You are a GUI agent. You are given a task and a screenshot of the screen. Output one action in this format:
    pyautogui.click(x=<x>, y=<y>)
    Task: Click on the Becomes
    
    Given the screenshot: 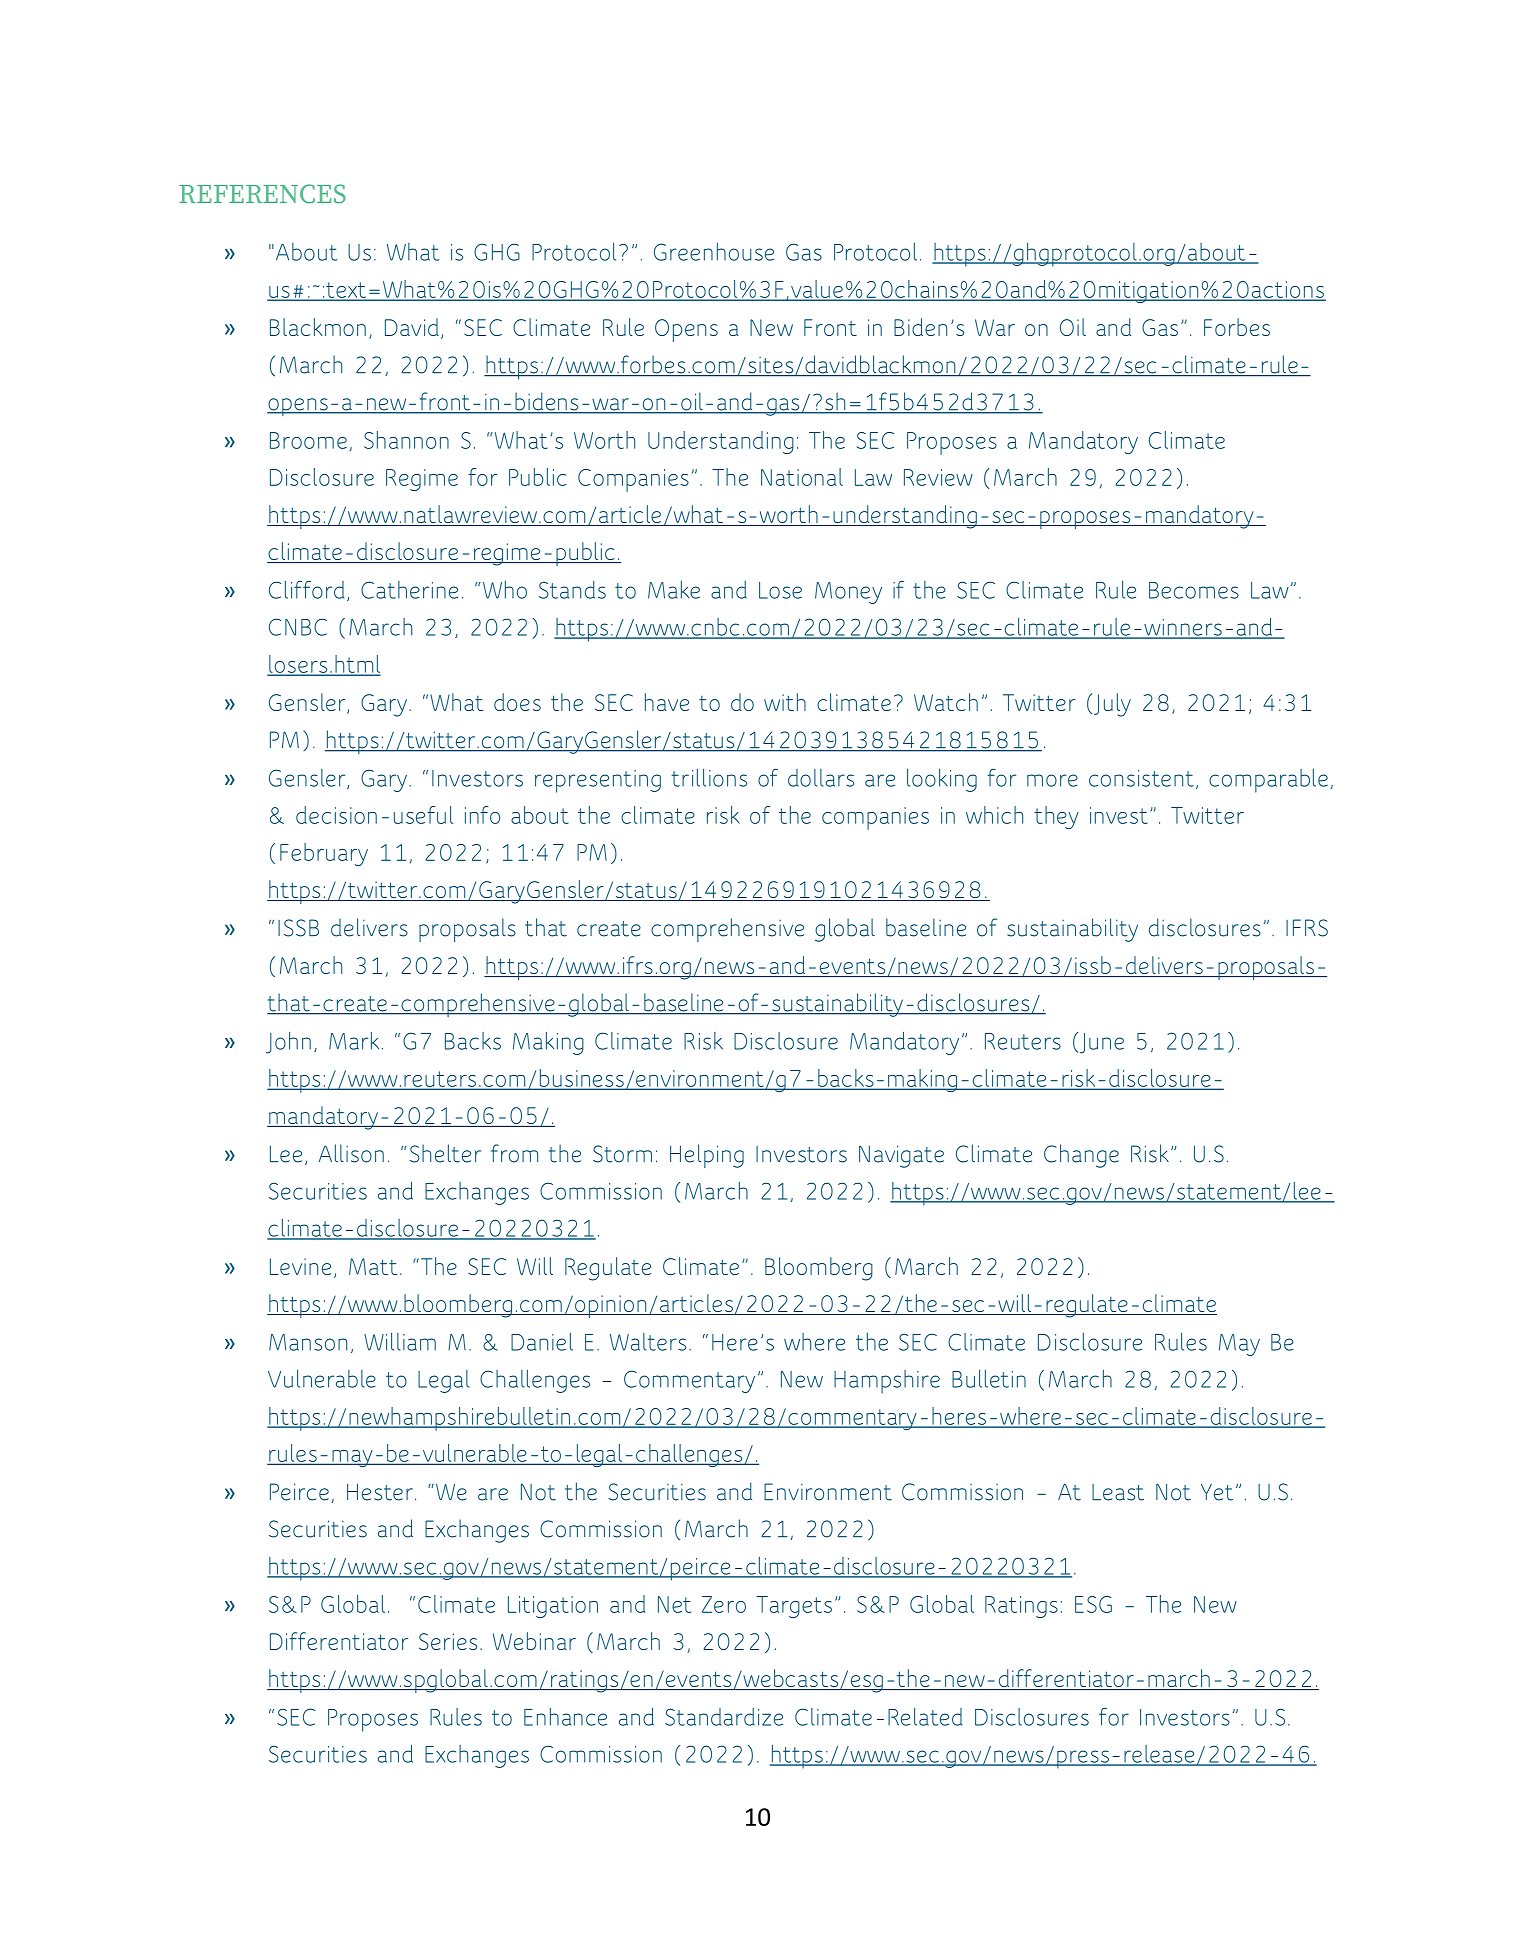 What is the action you would take?
    pyautogui.click(x=1194, y=590)
